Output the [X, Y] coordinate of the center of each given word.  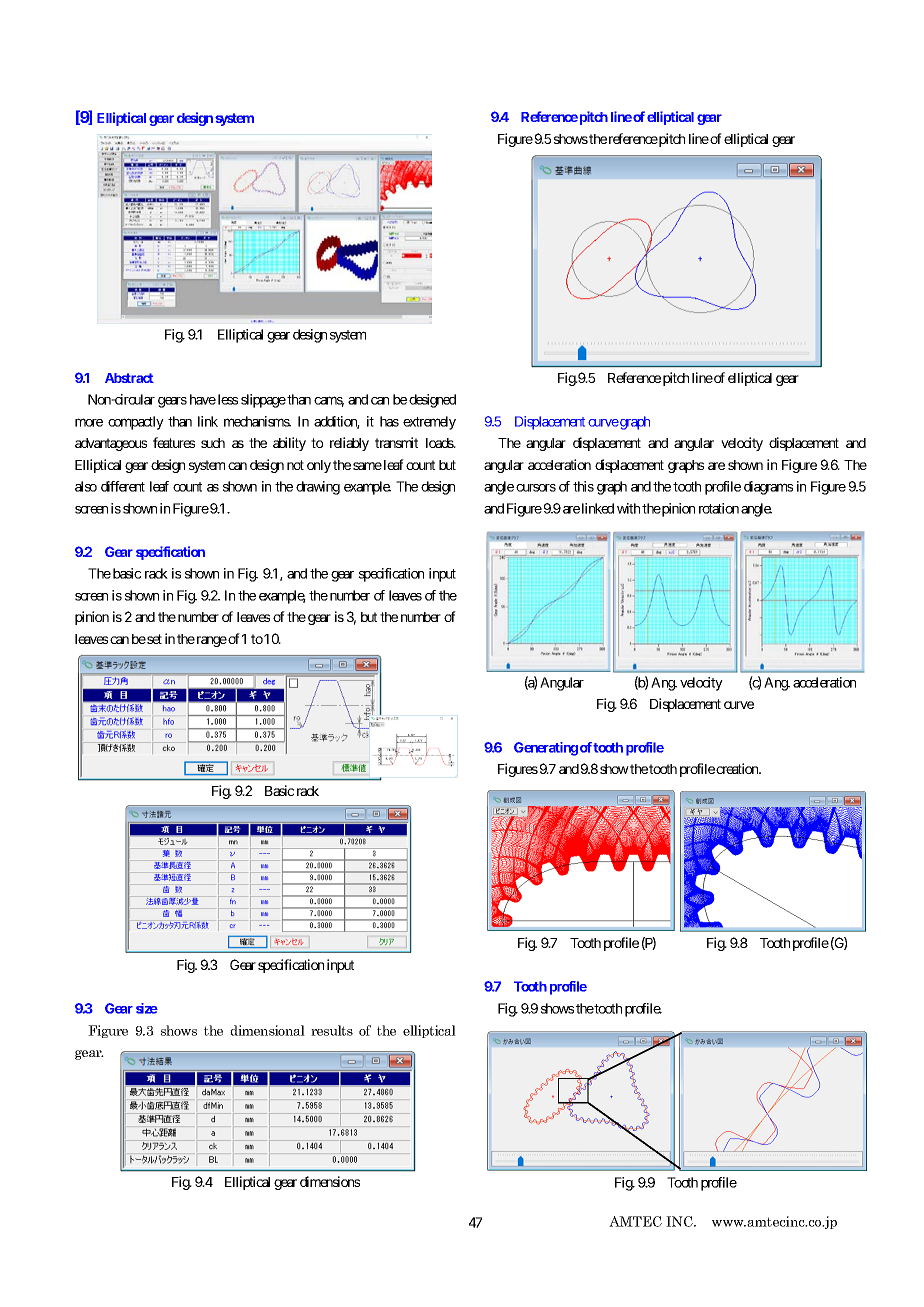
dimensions [330, 1181]
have [203, 399]
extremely [429, 423]
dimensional [267, 1030]
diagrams [768, 488]
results [332, 1030]
